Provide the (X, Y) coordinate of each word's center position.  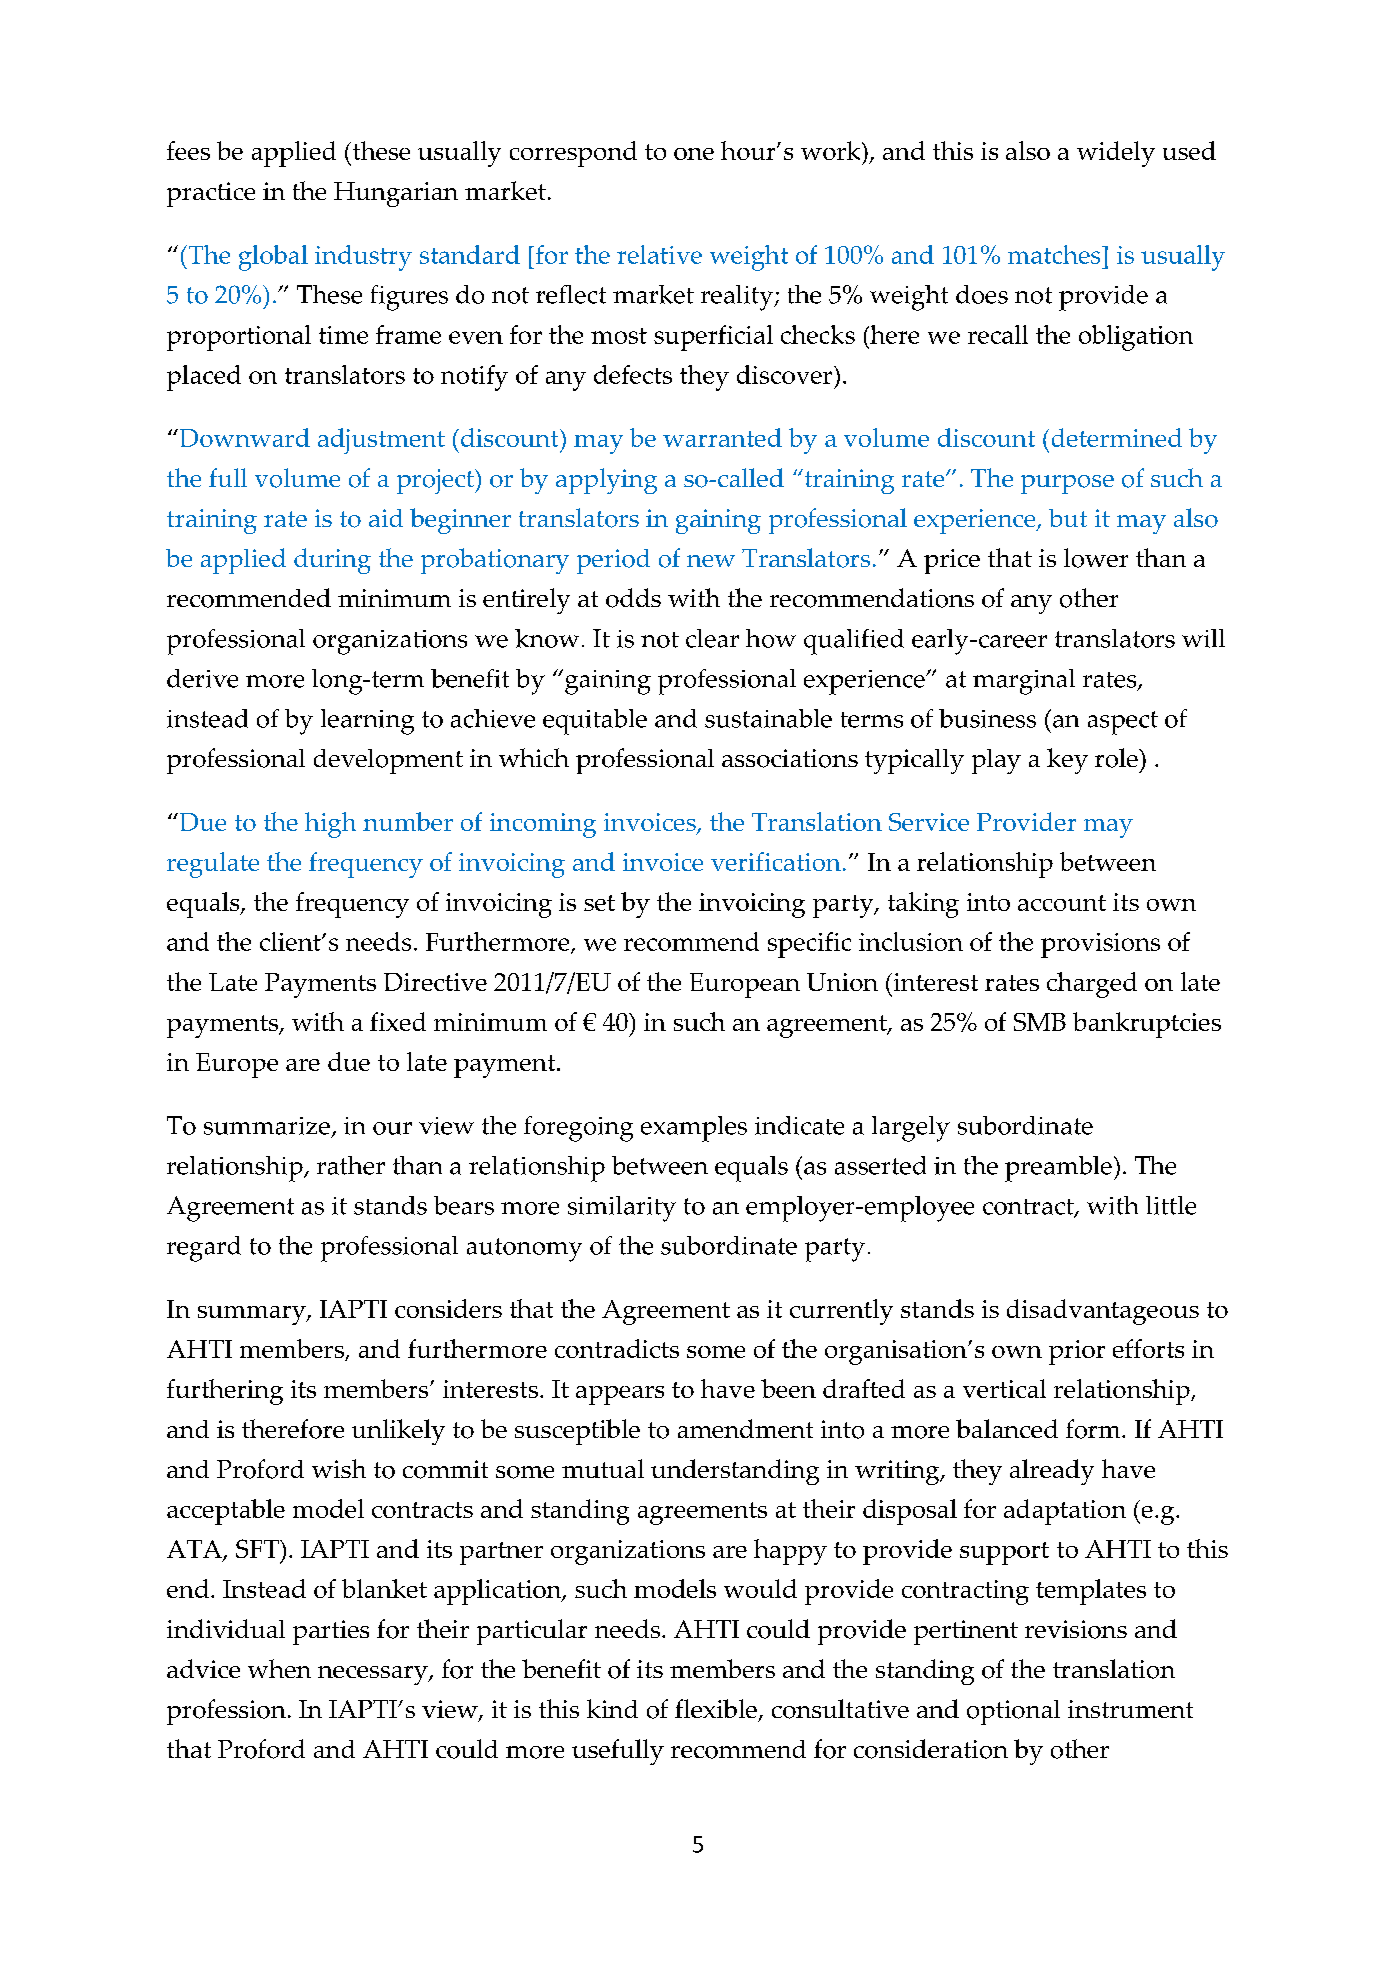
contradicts (617, 1348)
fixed (398, 1021)
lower (1096, 558)
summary (253, 1315)
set (599, 903)
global (273, 258)
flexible (716, 1708)
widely (1116, 154)
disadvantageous (1103, 1312)
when (279, 1668)
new (711, 561)
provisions (1100, 945)
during (332, 561)
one (694, 154)
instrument (1130, 1709)
